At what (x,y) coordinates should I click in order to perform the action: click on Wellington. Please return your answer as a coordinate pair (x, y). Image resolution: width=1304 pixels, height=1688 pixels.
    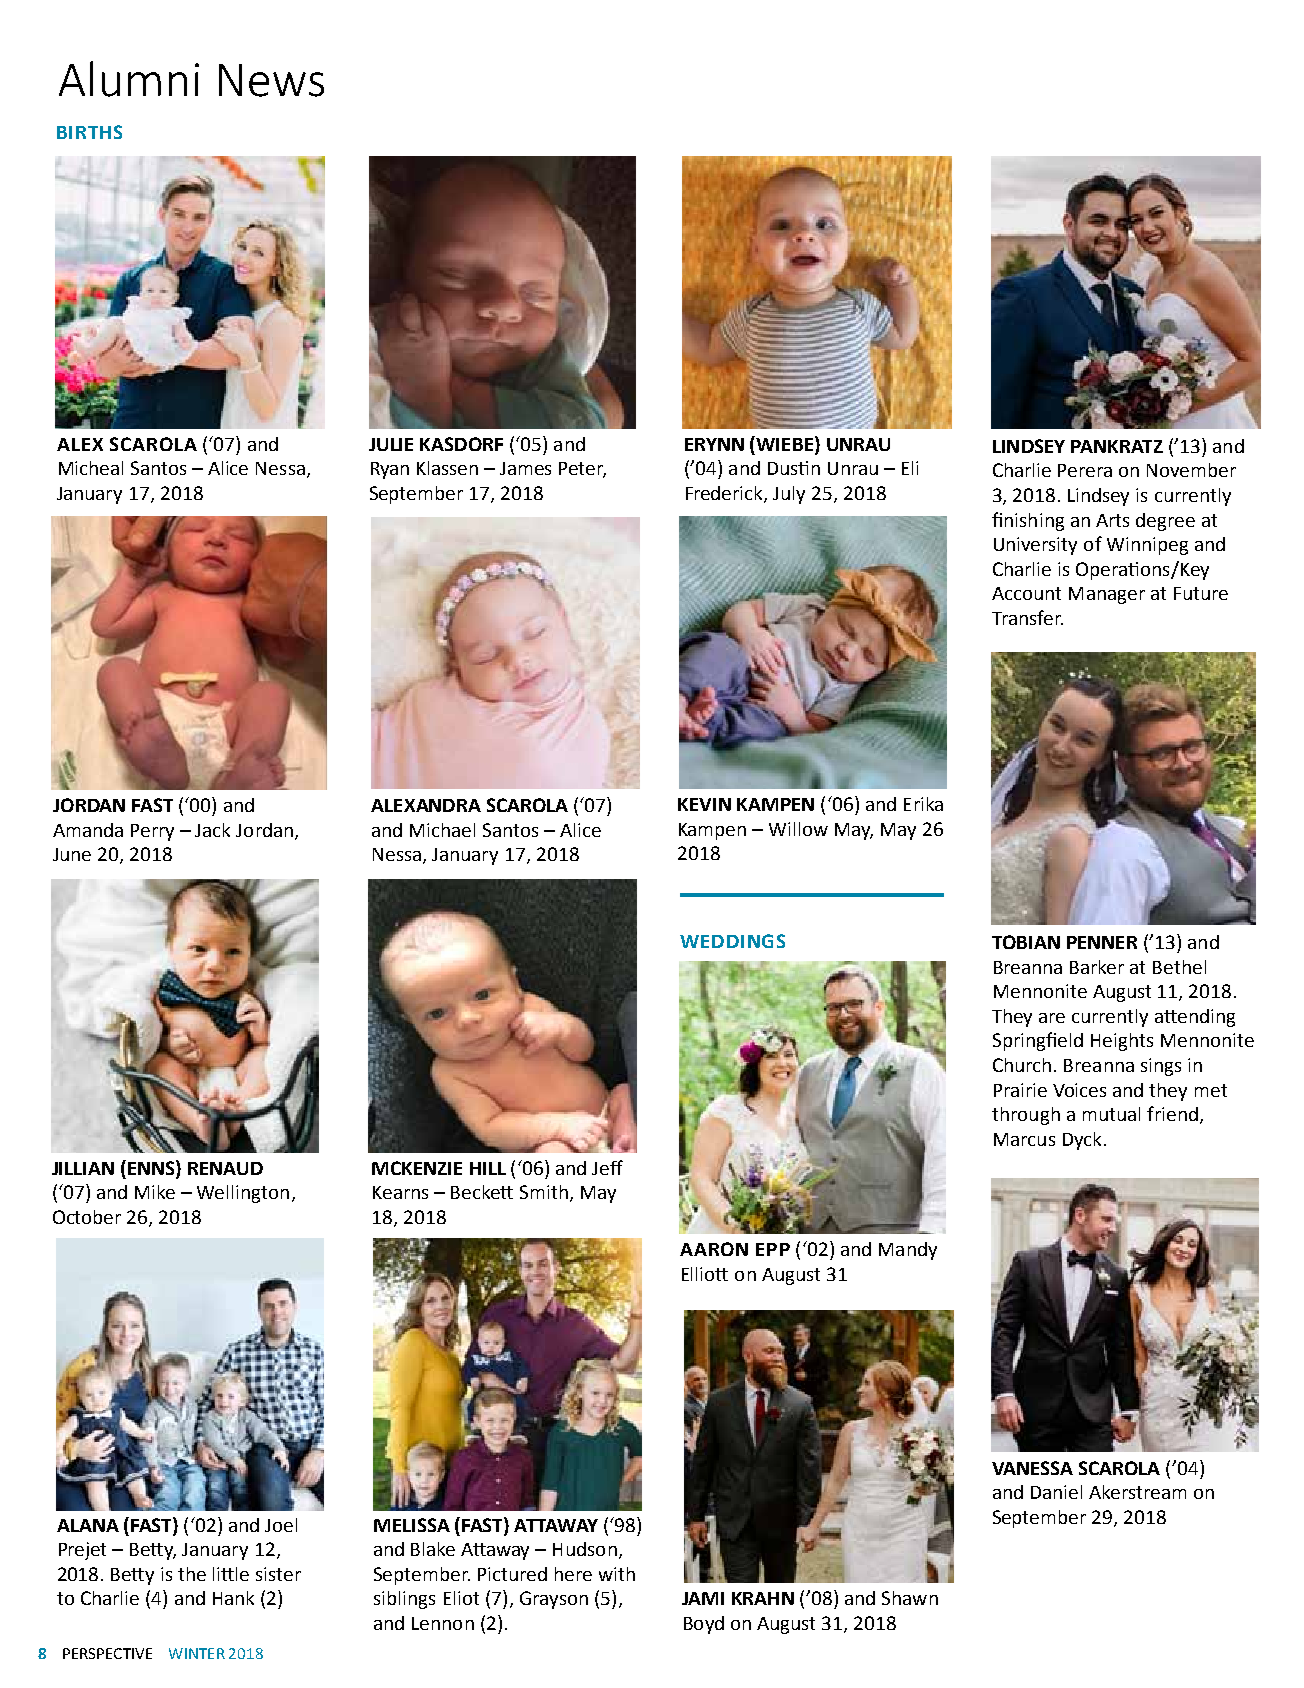
    Looking at the image, I should click on (243, 1194).
